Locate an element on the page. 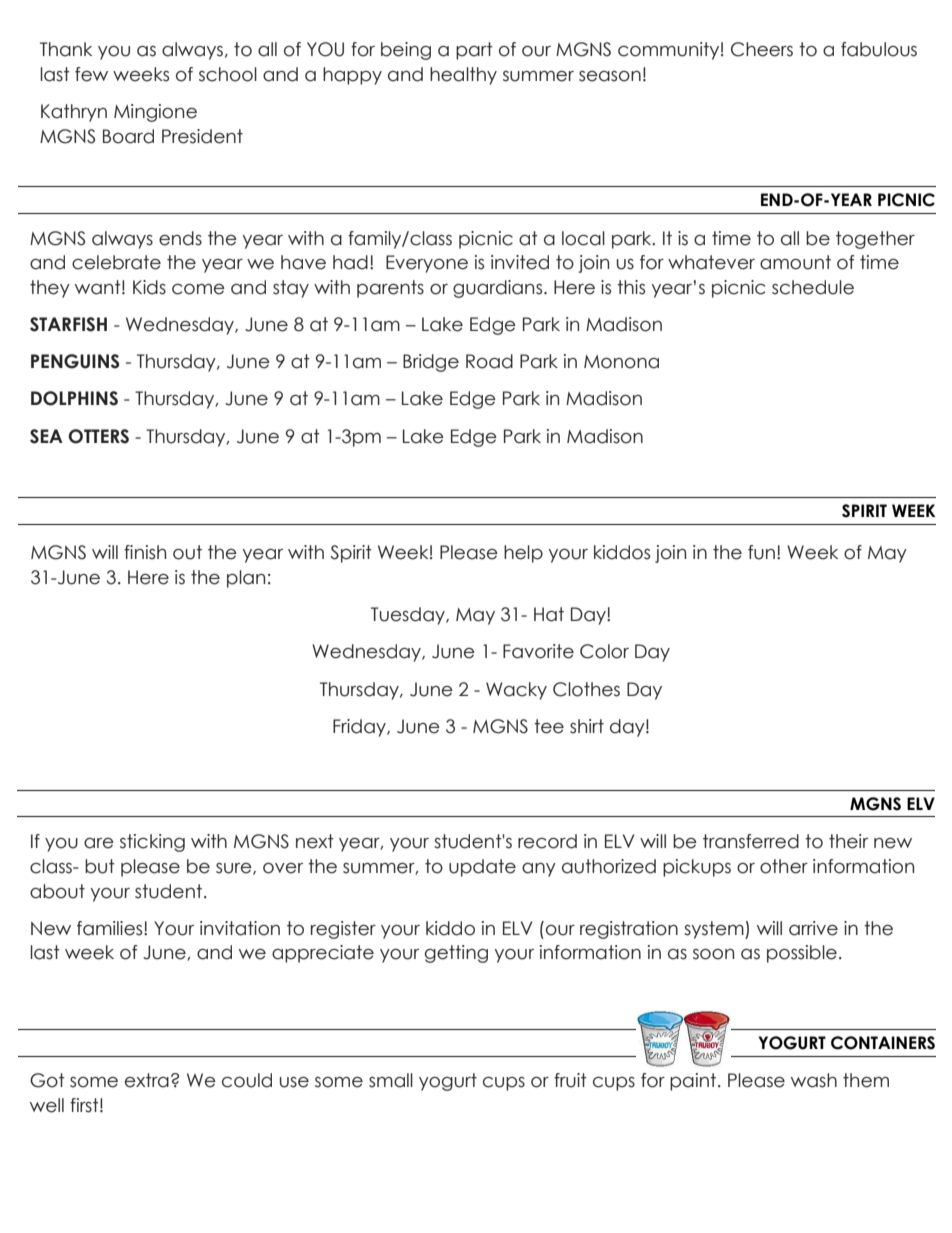 This image has height=1233, width=952. extra is located at coordinates (147, 1080).
